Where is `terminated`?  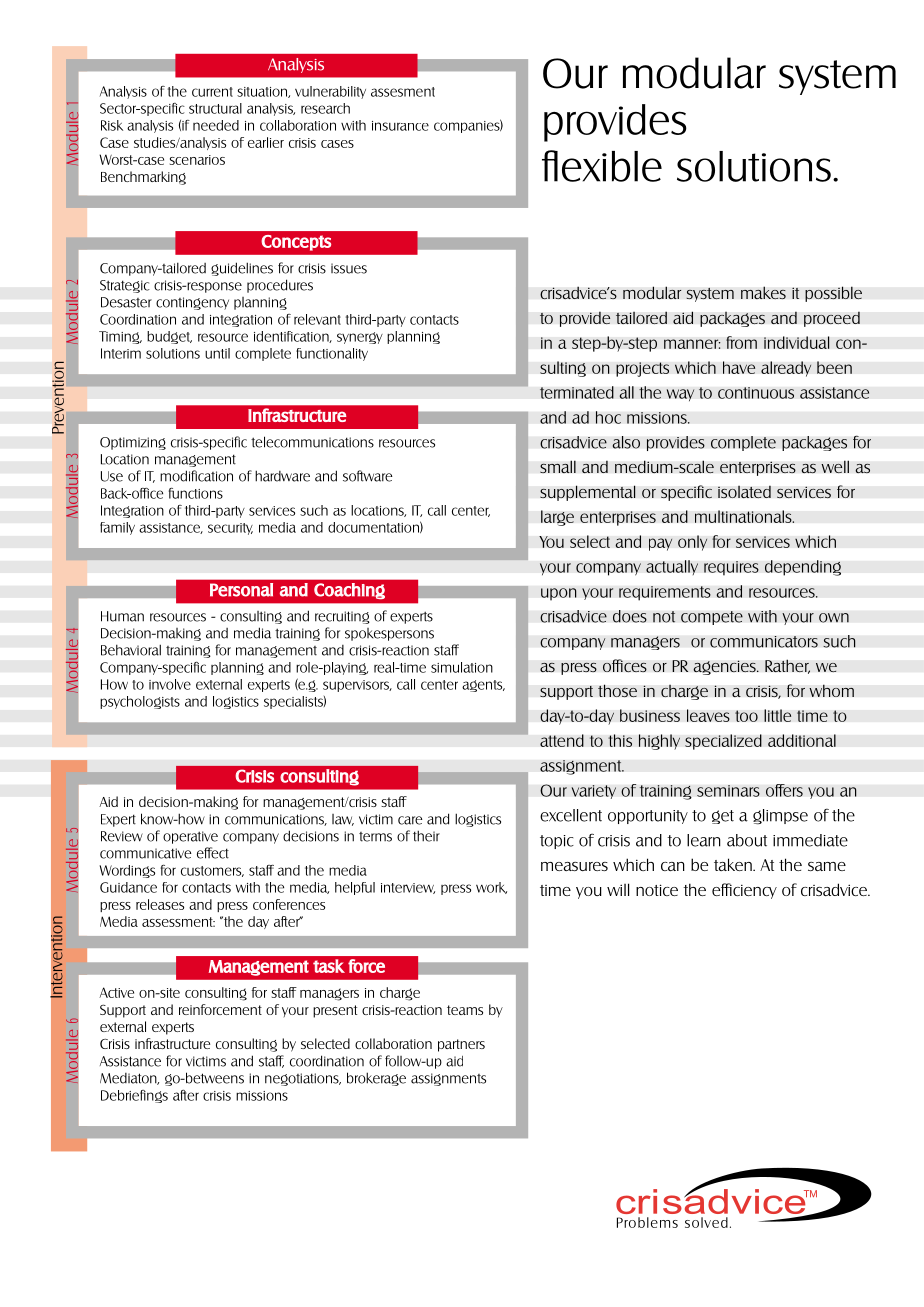 terminated is located at coordinates (577, 392).
